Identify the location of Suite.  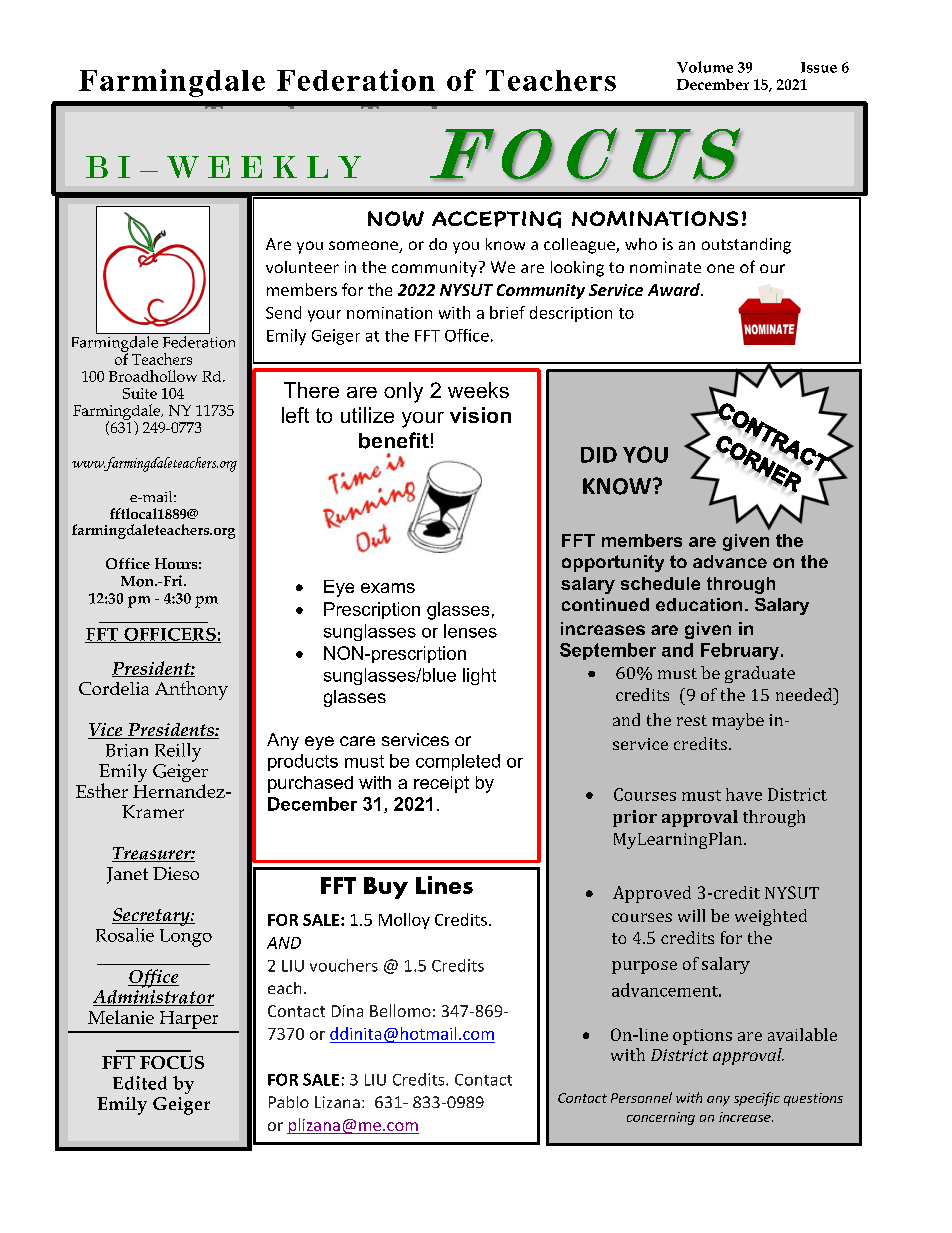
(140, 393).
